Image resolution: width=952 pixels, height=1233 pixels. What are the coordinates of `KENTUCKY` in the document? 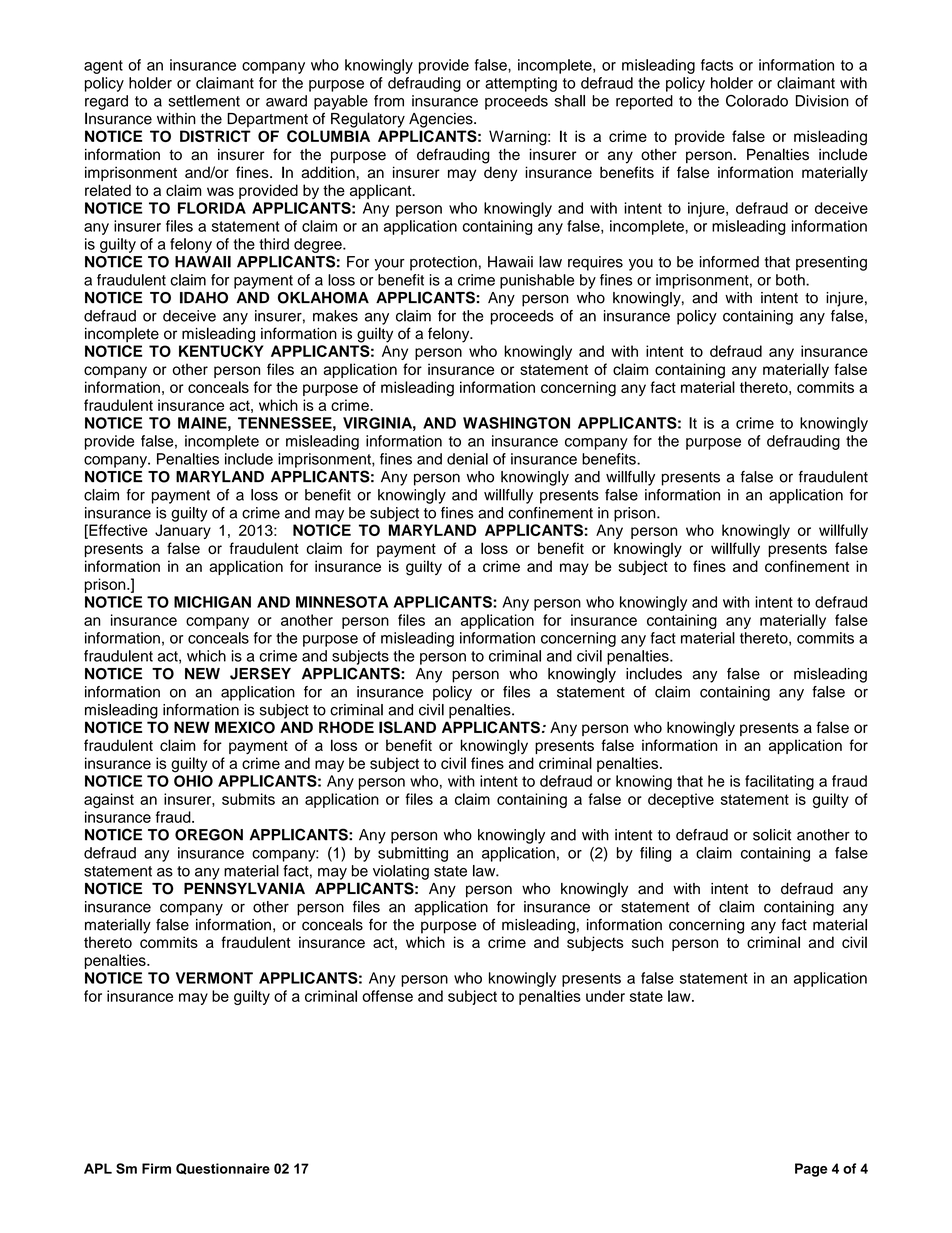 It's located at (221, 351).
